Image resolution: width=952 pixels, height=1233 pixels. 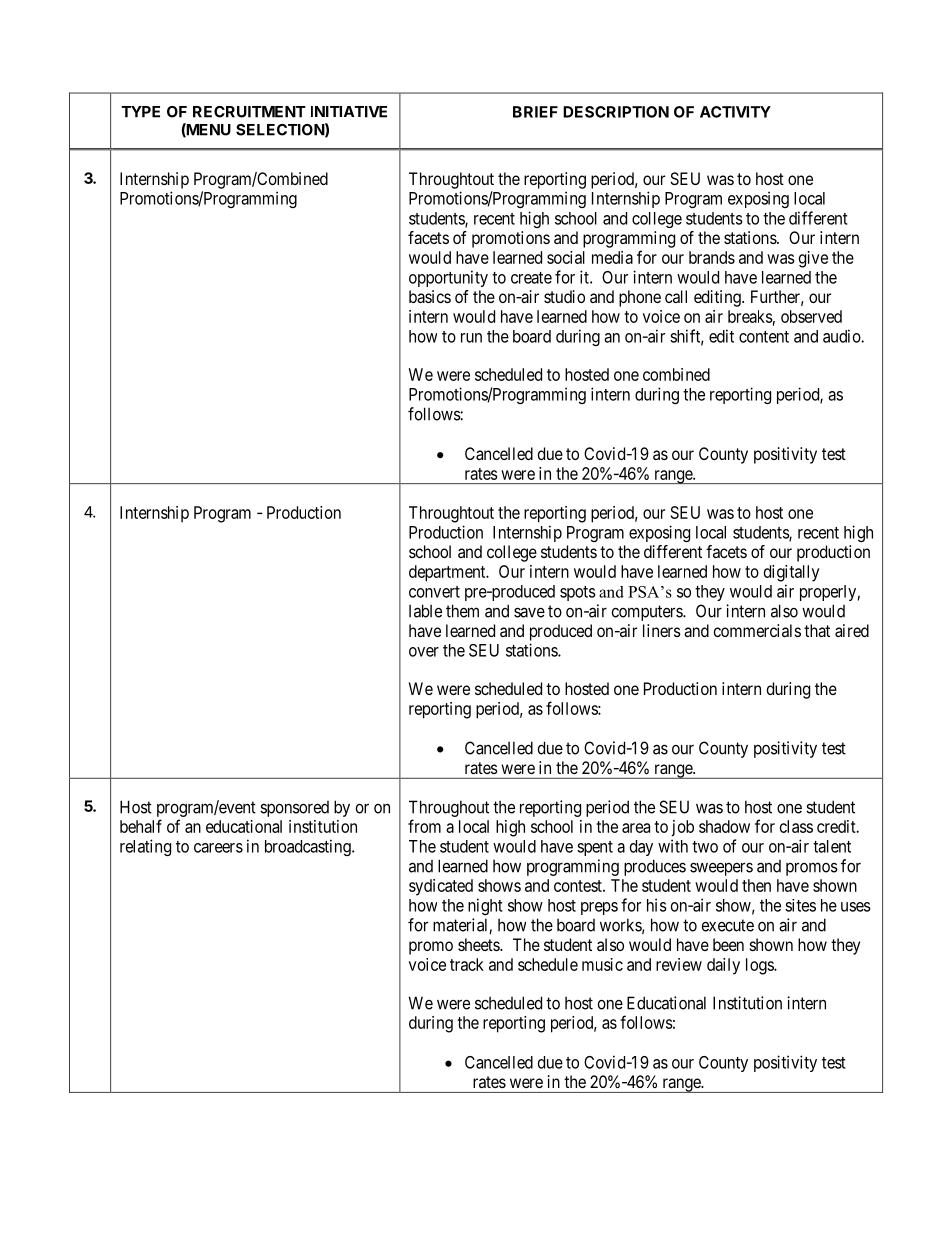 What do you see at coordinates (218, 848) in the image?
I see `careers` at bounding box center [218, 848].
